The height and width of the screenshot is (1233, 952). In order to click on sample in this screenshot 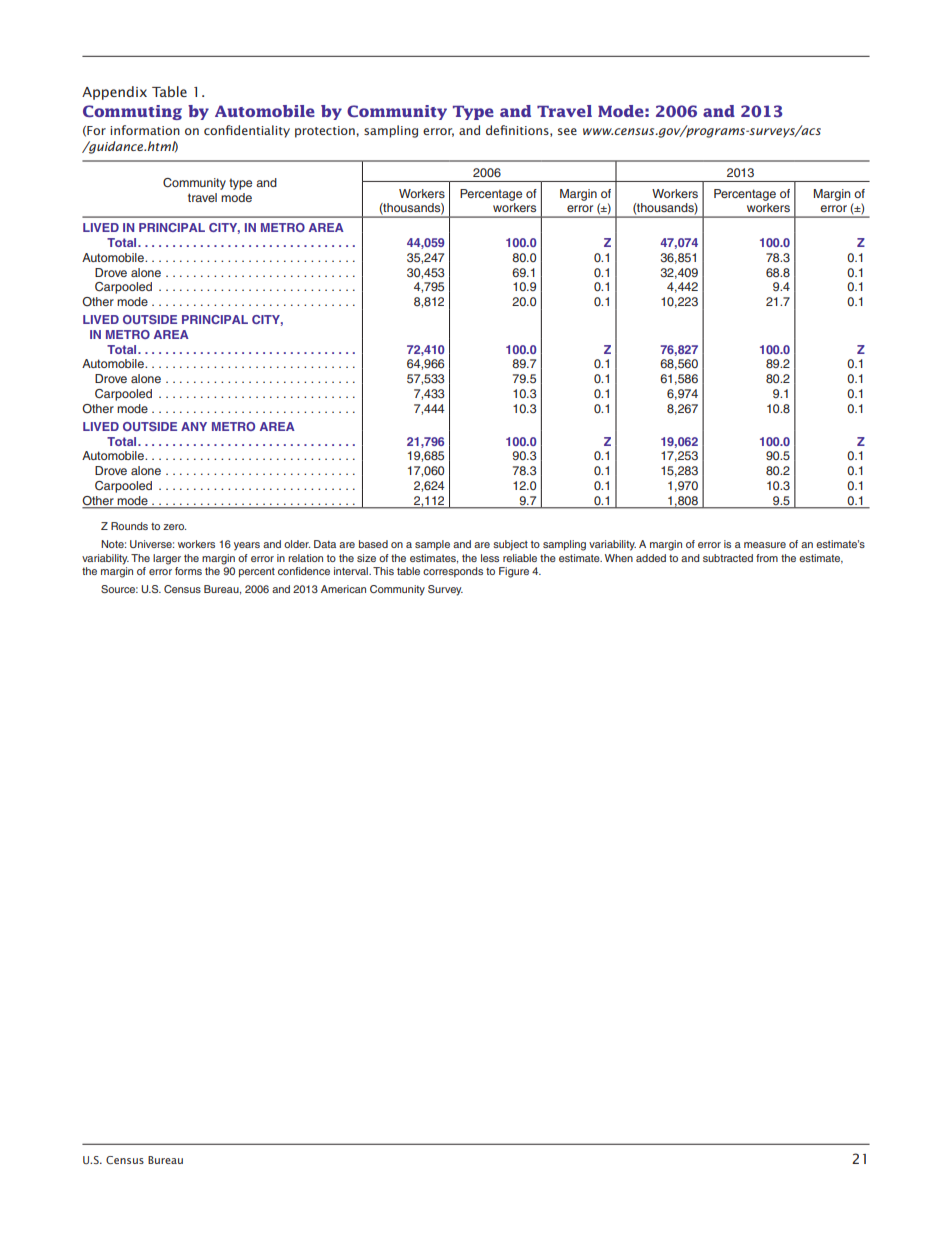, I will do `click(432, 545)`.
